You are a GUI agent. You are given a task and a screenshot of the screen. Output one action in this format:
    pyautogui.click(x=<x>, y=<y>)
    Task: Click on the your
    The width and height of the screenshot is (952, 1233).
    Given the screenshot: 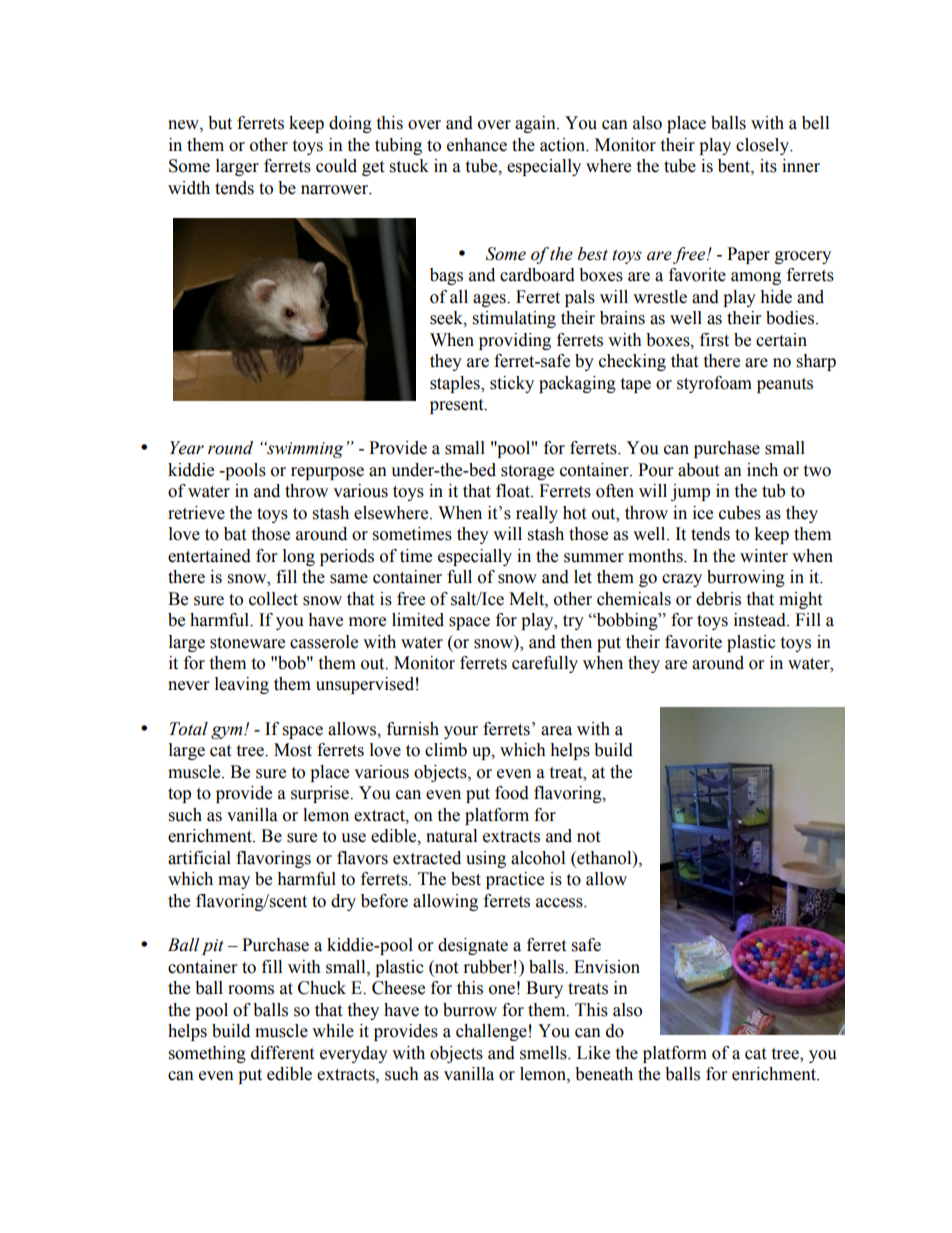 What is the action you would take?
    pyautogui.click(x=461, y=732)
